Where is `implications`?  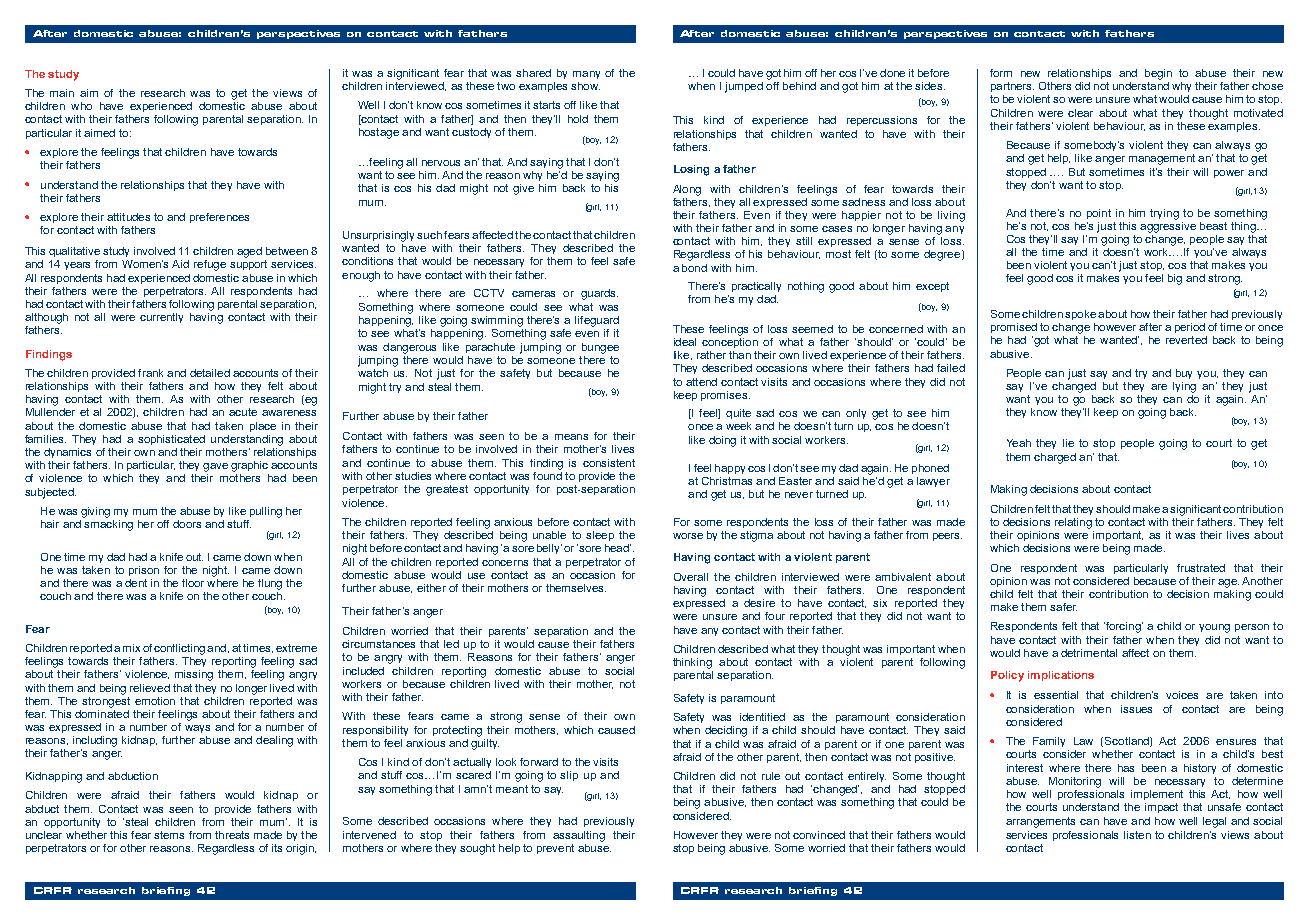
implications is located at coordinates (1061, 676).
